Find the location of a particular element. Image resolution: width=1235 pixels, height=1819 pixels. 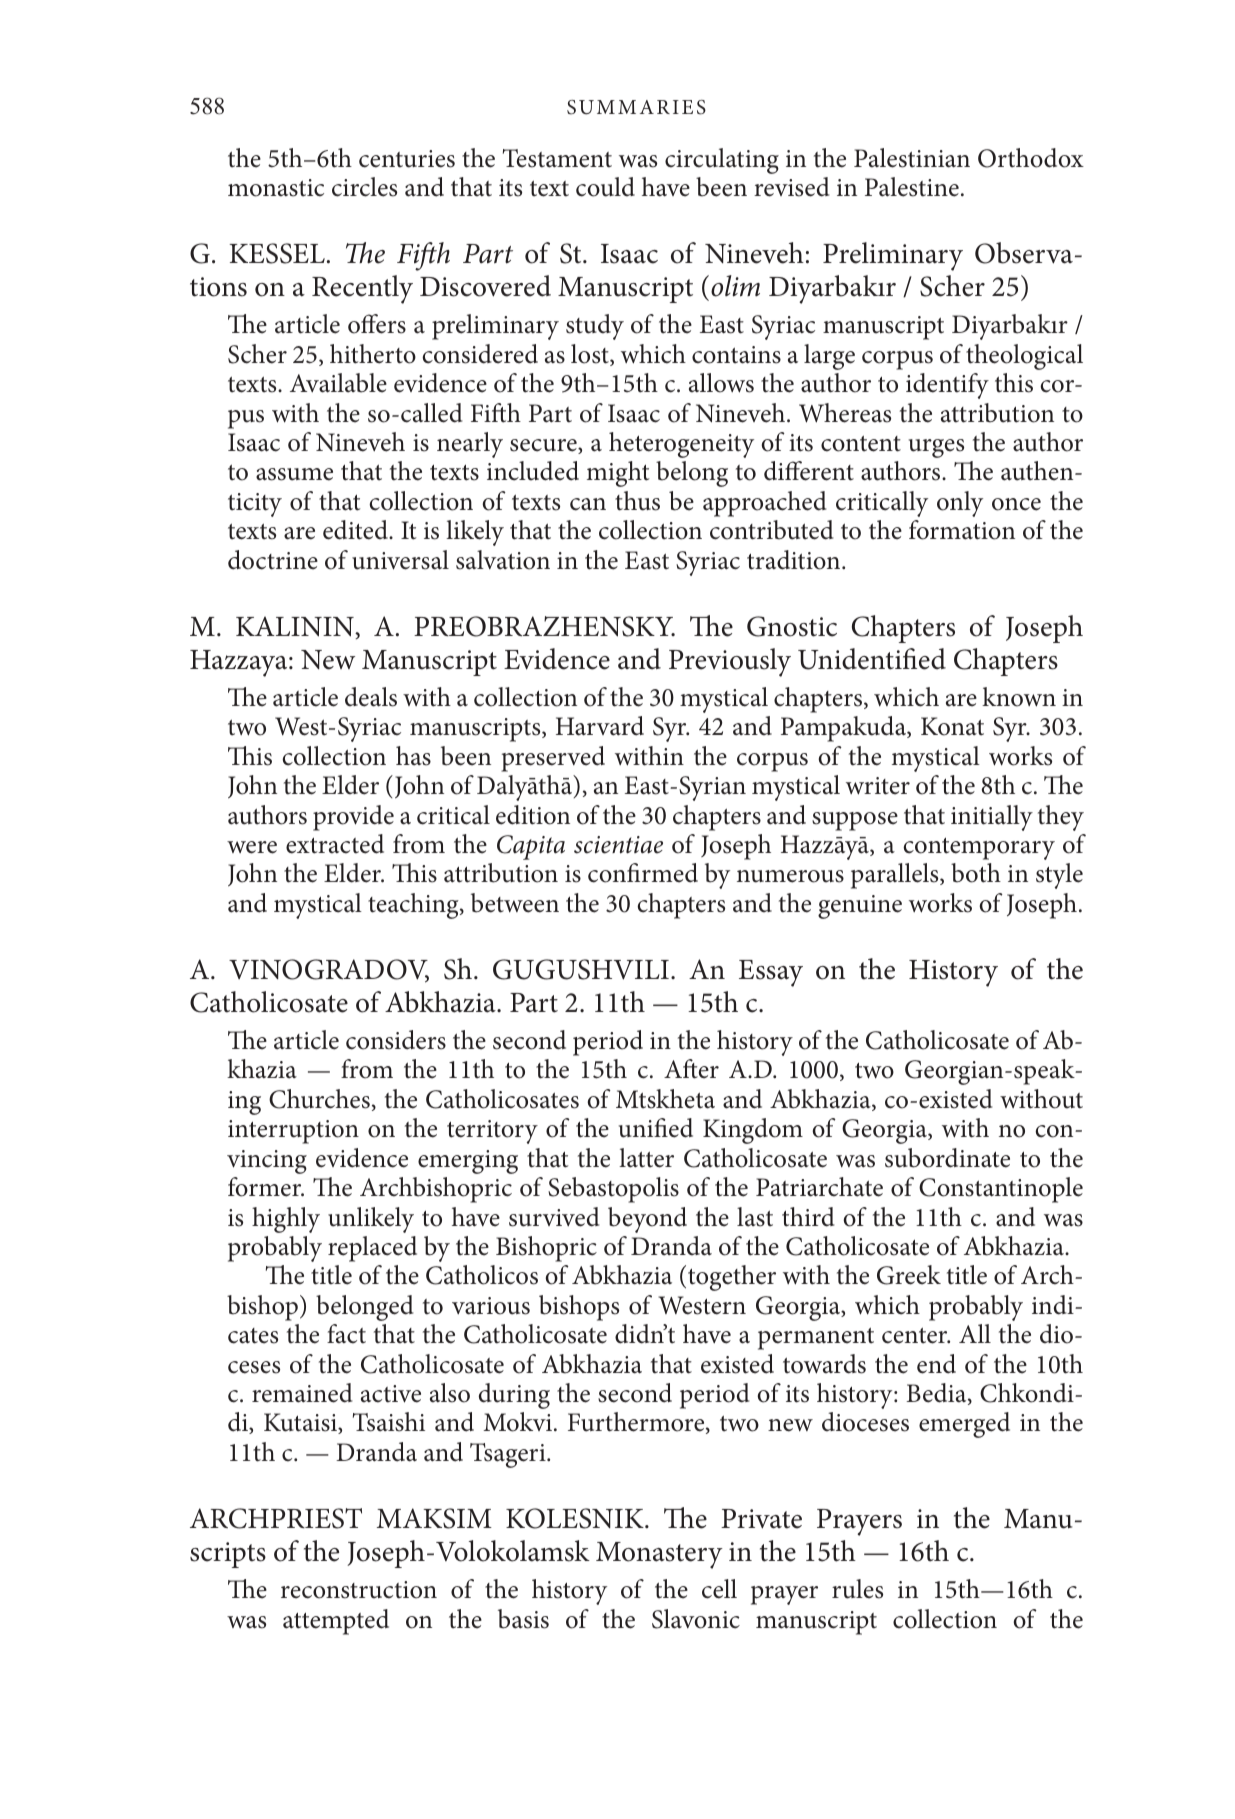

could is located at coordinates (605, 187).
